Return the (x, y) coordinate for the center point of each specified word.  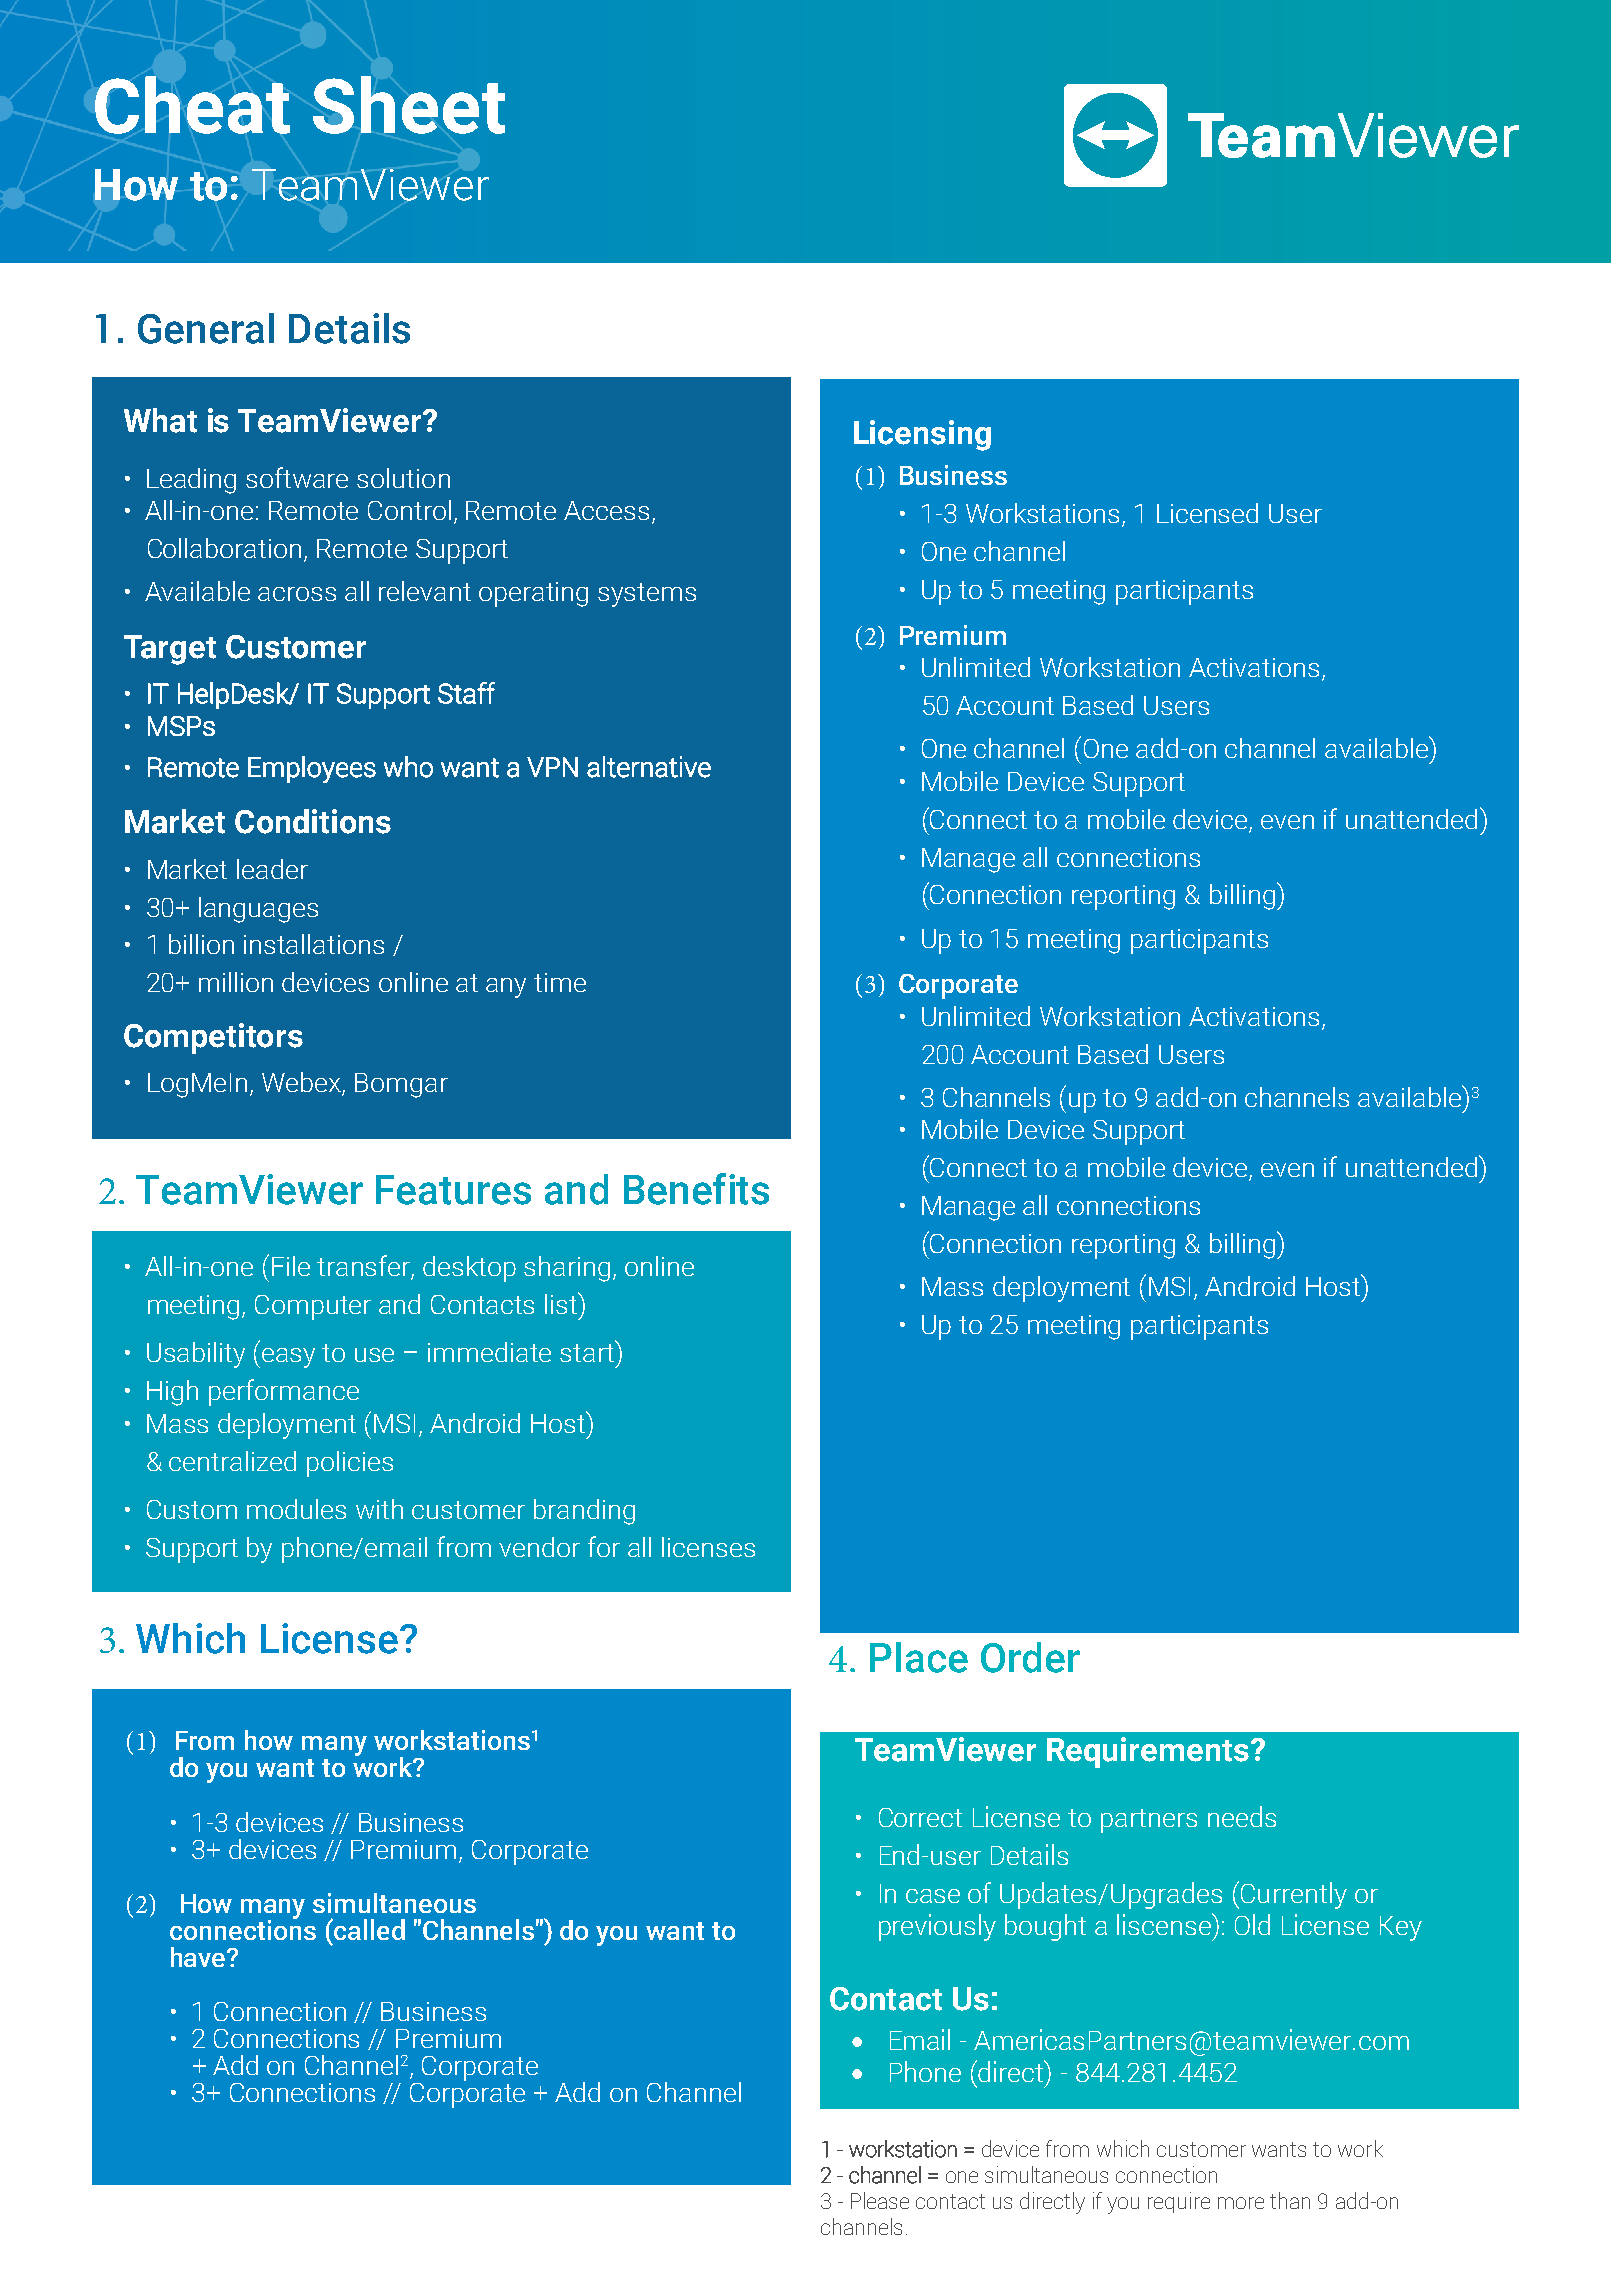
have (199, 1957)
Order (1030, 1657)
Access (606, 510)
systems (647, 595)
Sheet (409, 105)
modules (296, 1509)
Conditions (313, 821)
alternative (649, 767)
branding (584, 1512)
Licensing (922, 435)
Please (880, 2200)
